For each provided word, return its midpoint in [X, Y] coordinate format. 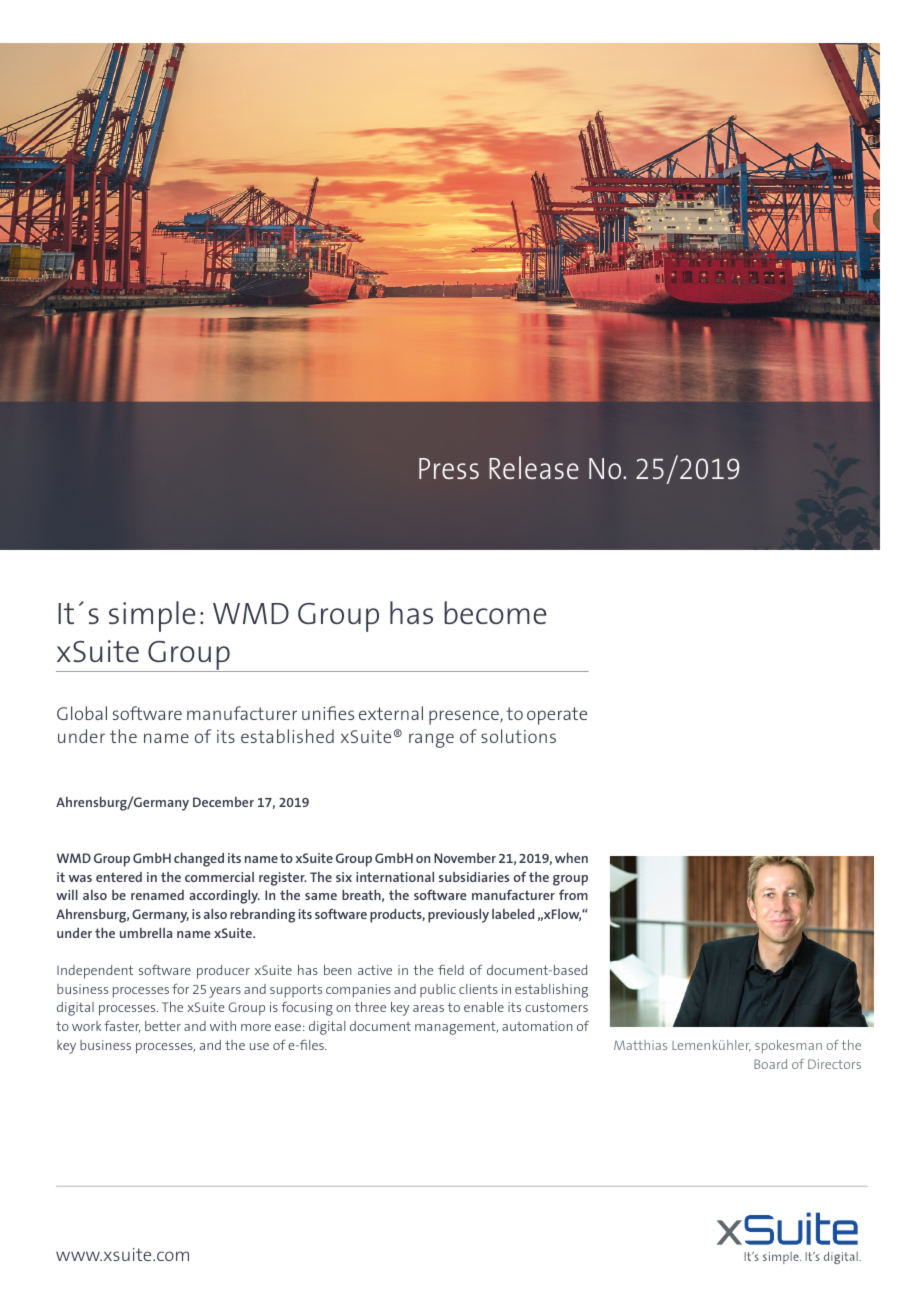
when [571, 858]
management [456, 1028]
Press [449, 468]
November [465, 858]
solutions [518, 736]
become [495, 612]
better [163, 1026]
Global [82, 713]
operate [557, 716]
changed [199, 860]
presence [465, 717]
